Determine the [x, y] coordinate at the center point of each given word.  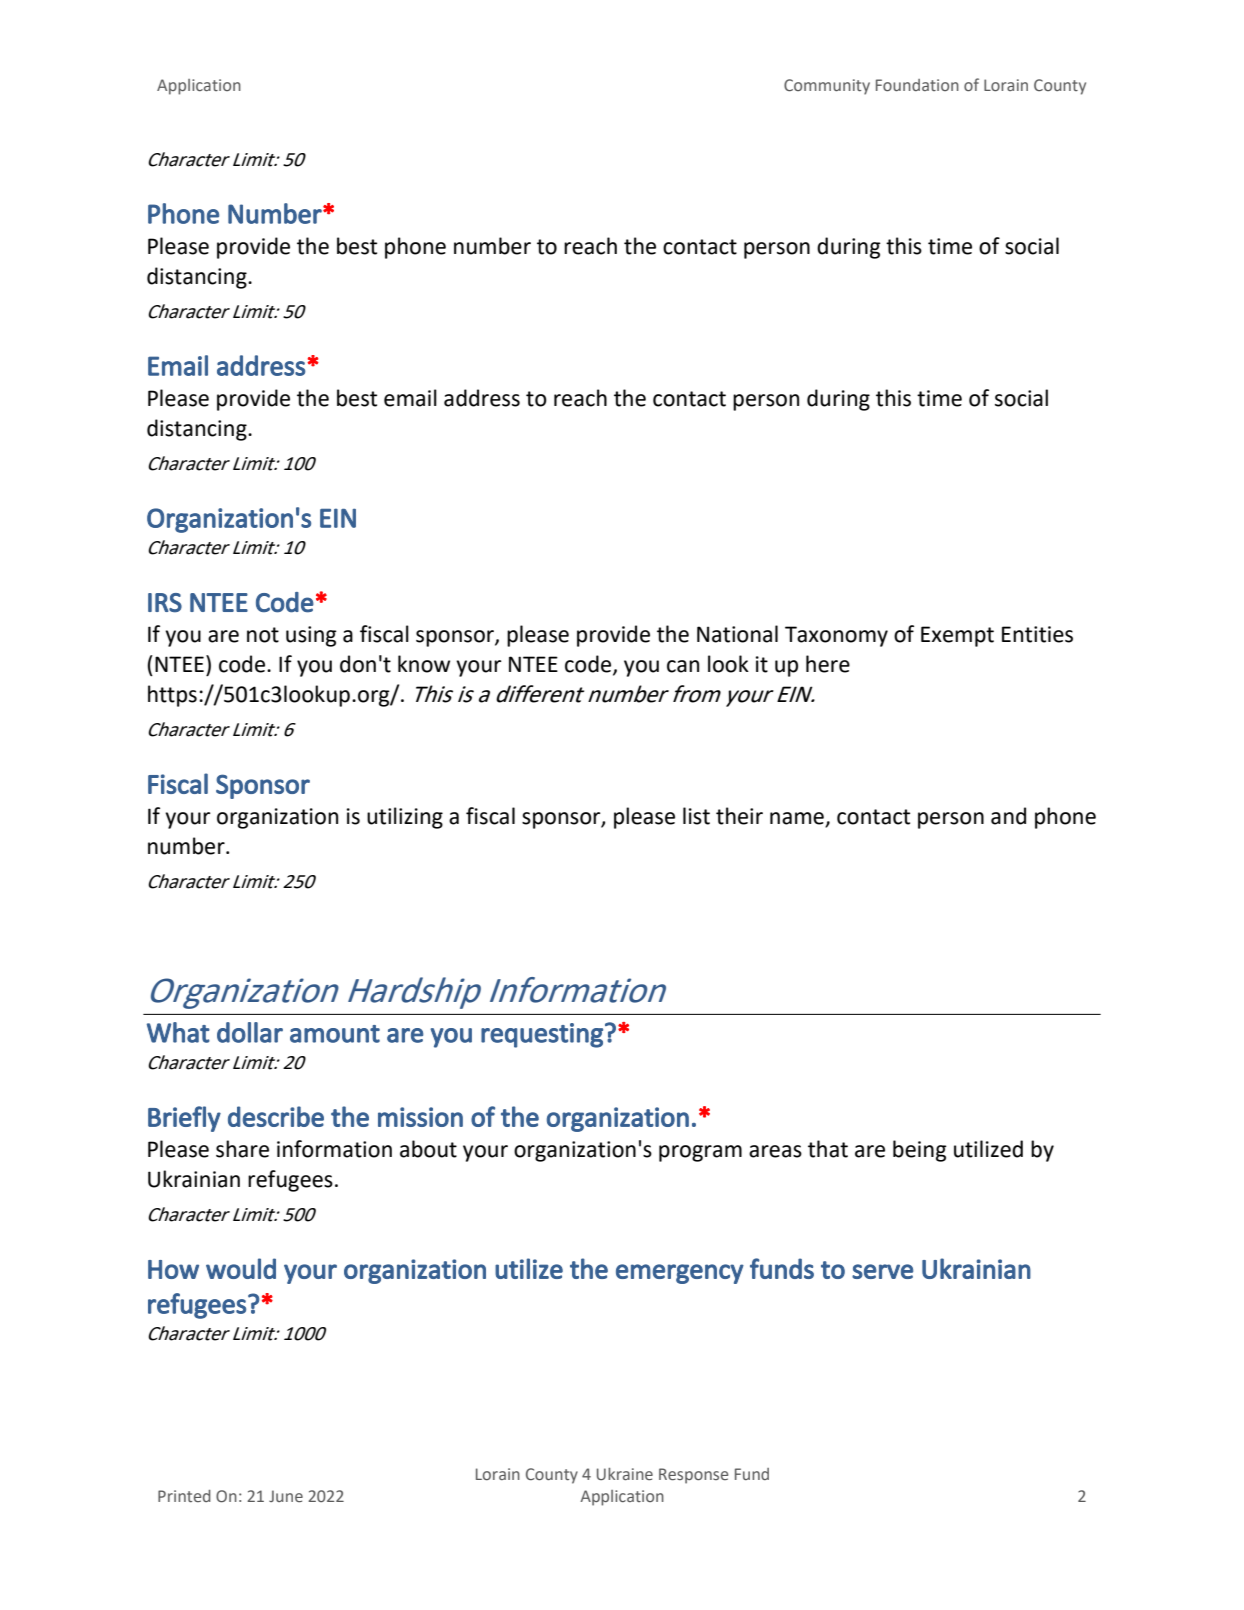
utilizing [405, 818]
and [1008, 816]
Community [827, 87]
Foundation [917, 85]
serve [882, 1271]
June [286, 1496]
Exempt [957, 636]
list [696, 816]
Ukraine [625, 1474]
